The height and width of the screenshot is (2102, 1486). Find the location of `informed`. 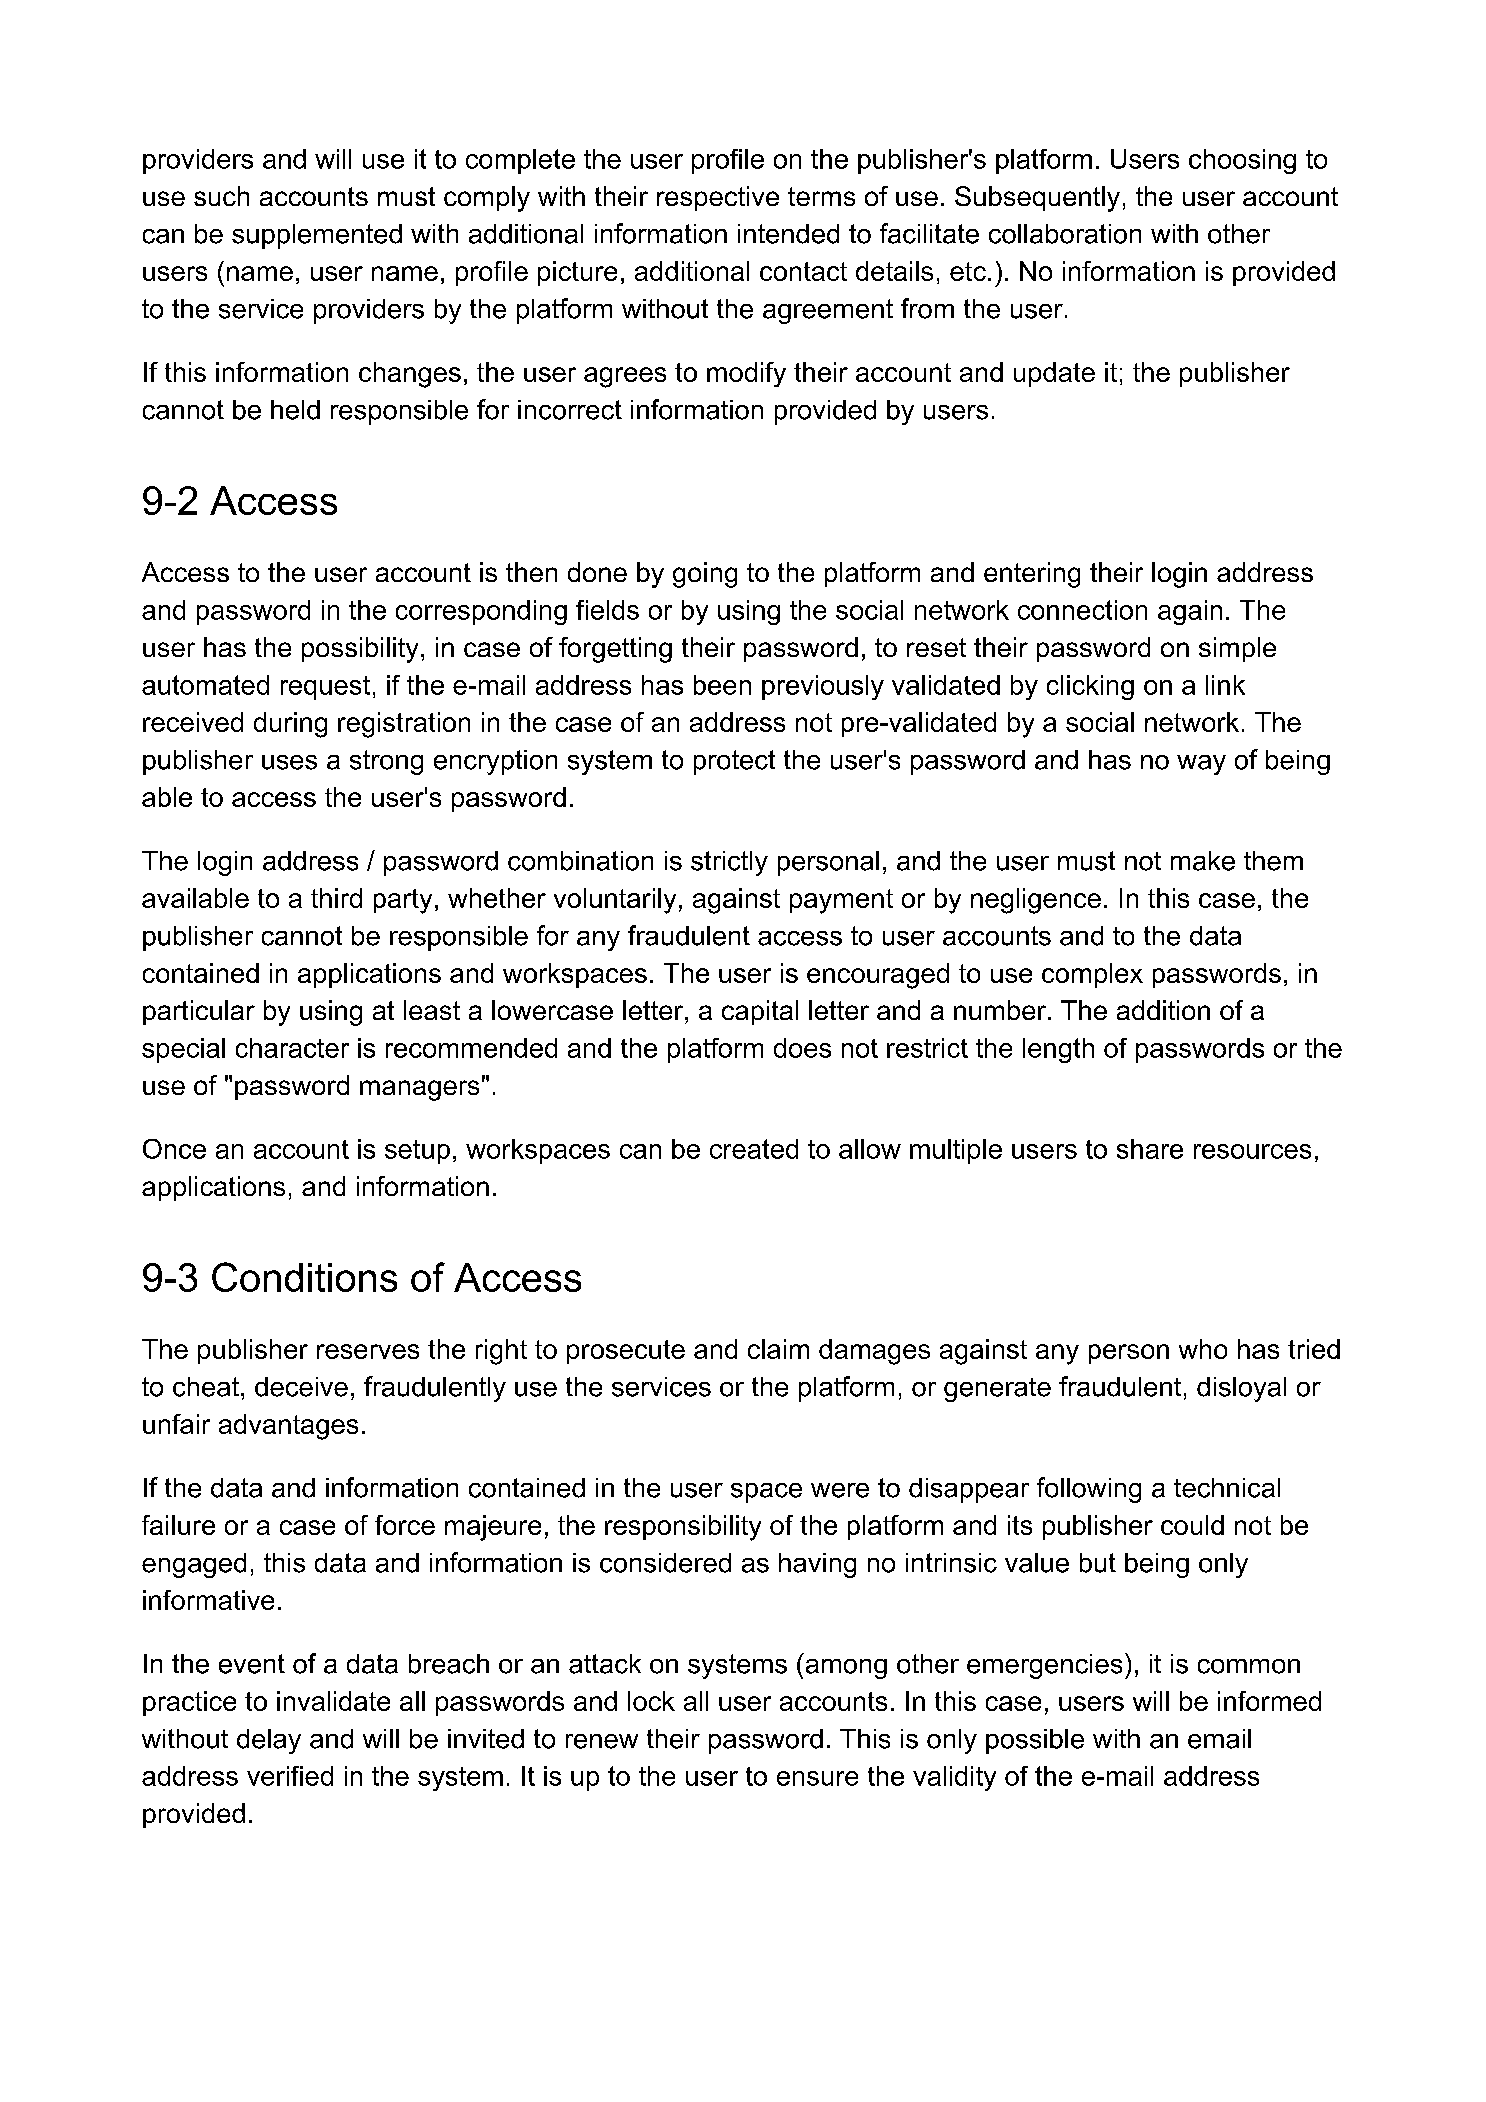

informed is located at coordinates (1269, 1701).
